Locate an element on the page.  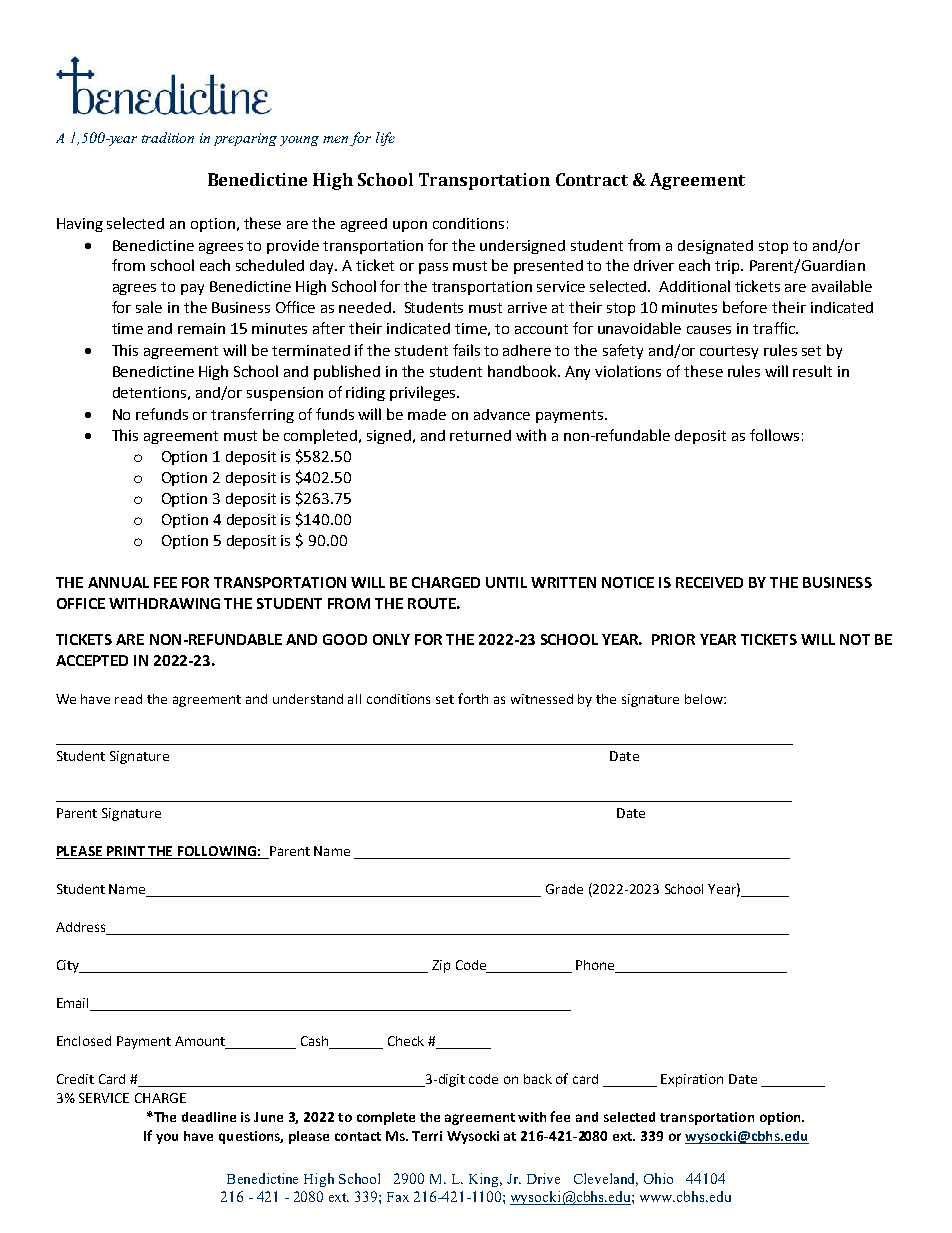
Terri is located at coordinates (427, 1136).
